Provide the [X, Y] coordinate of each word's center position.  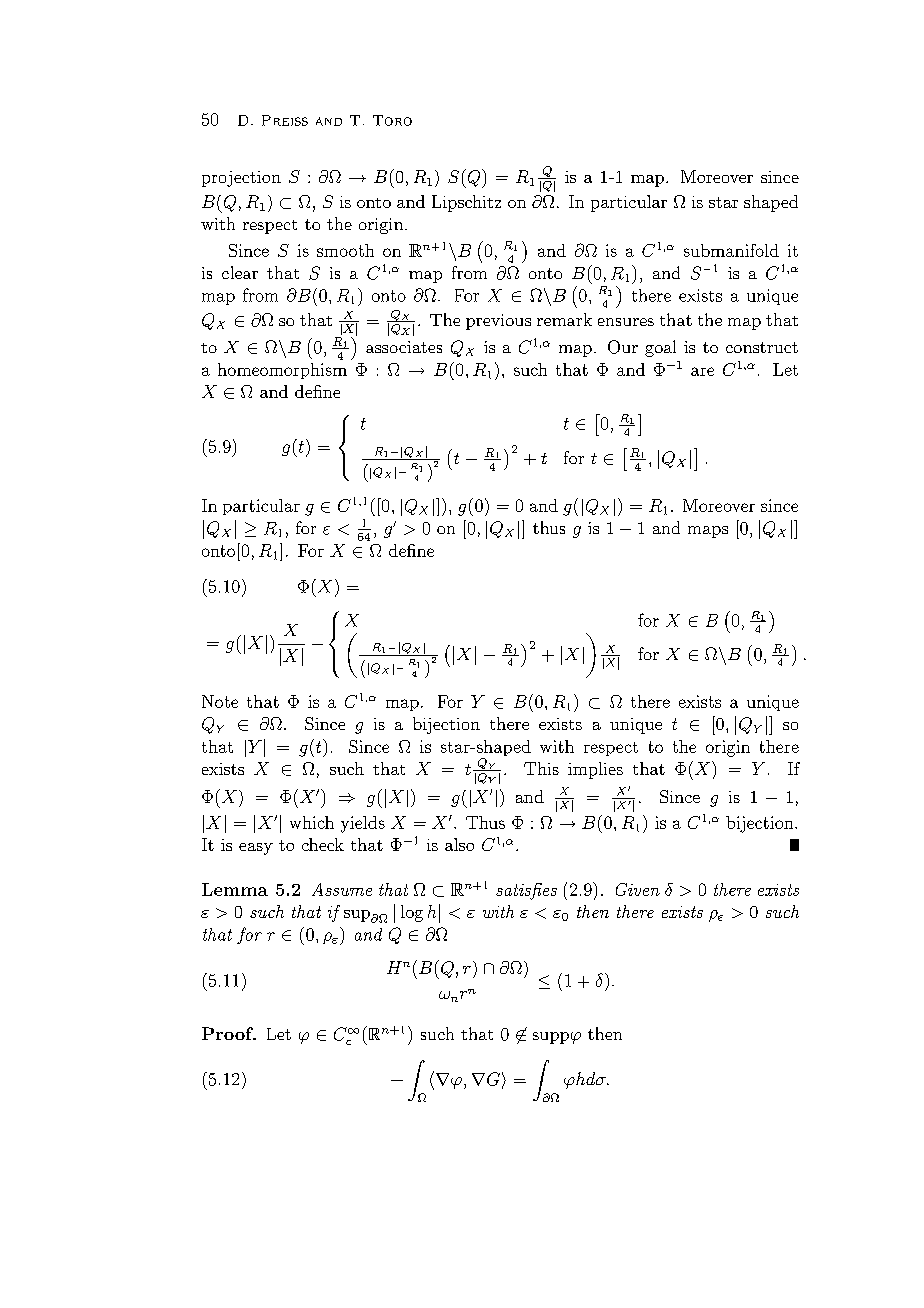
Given [638, 889]
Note [220, 701]
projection [241, 179]
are [702, 371]
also [459, 844]
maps [708, 532]
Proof [229, 1033]
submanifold [731, 250]
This [541, 768]
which [312, 822]
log [412, 913]
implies [595, 770]
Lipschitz [466, 203]
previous [498, 322]
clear [240, 272]
